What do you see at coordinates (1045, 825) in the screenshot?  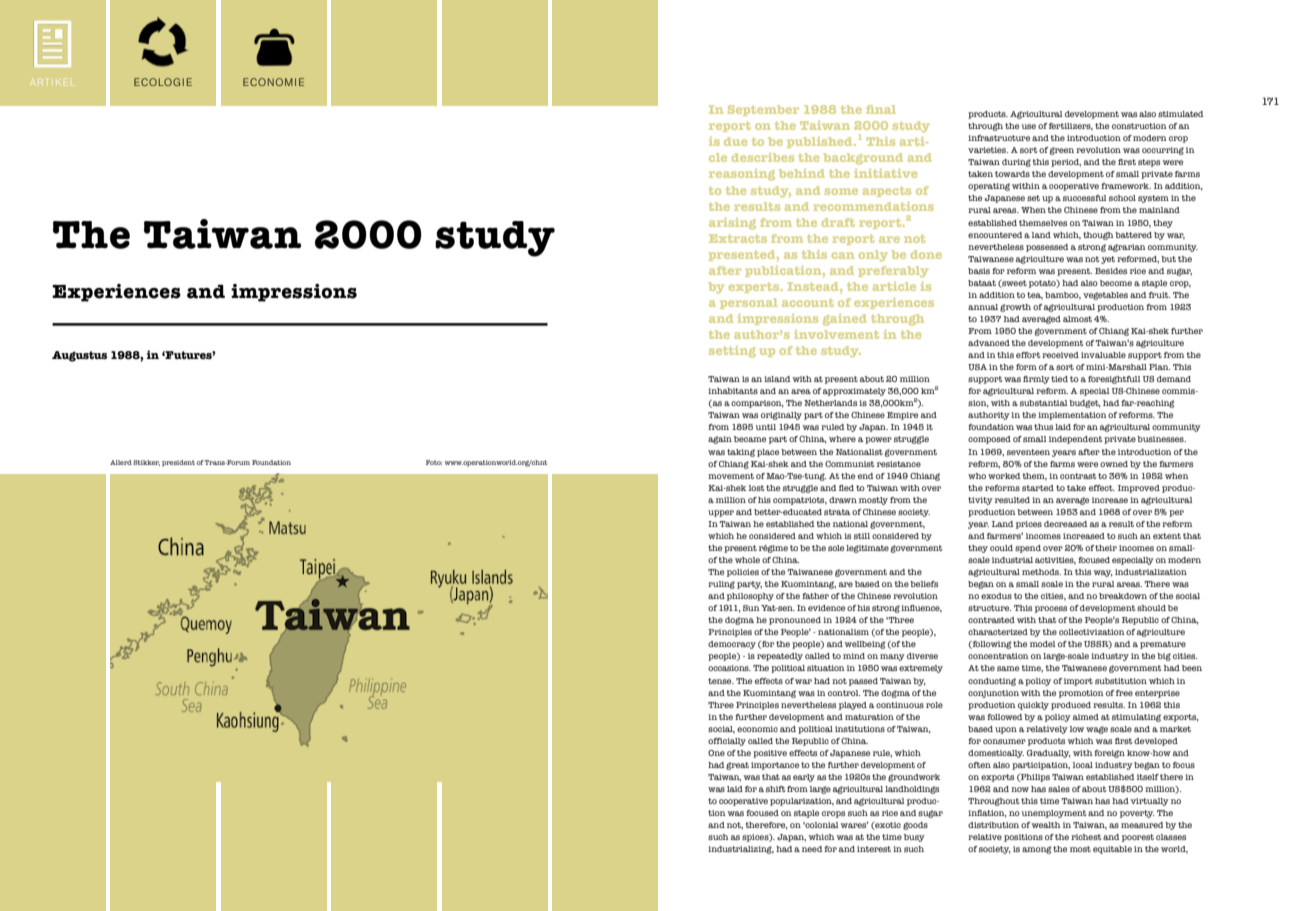 I see `wealth` at bounding box center [1045, 825].
